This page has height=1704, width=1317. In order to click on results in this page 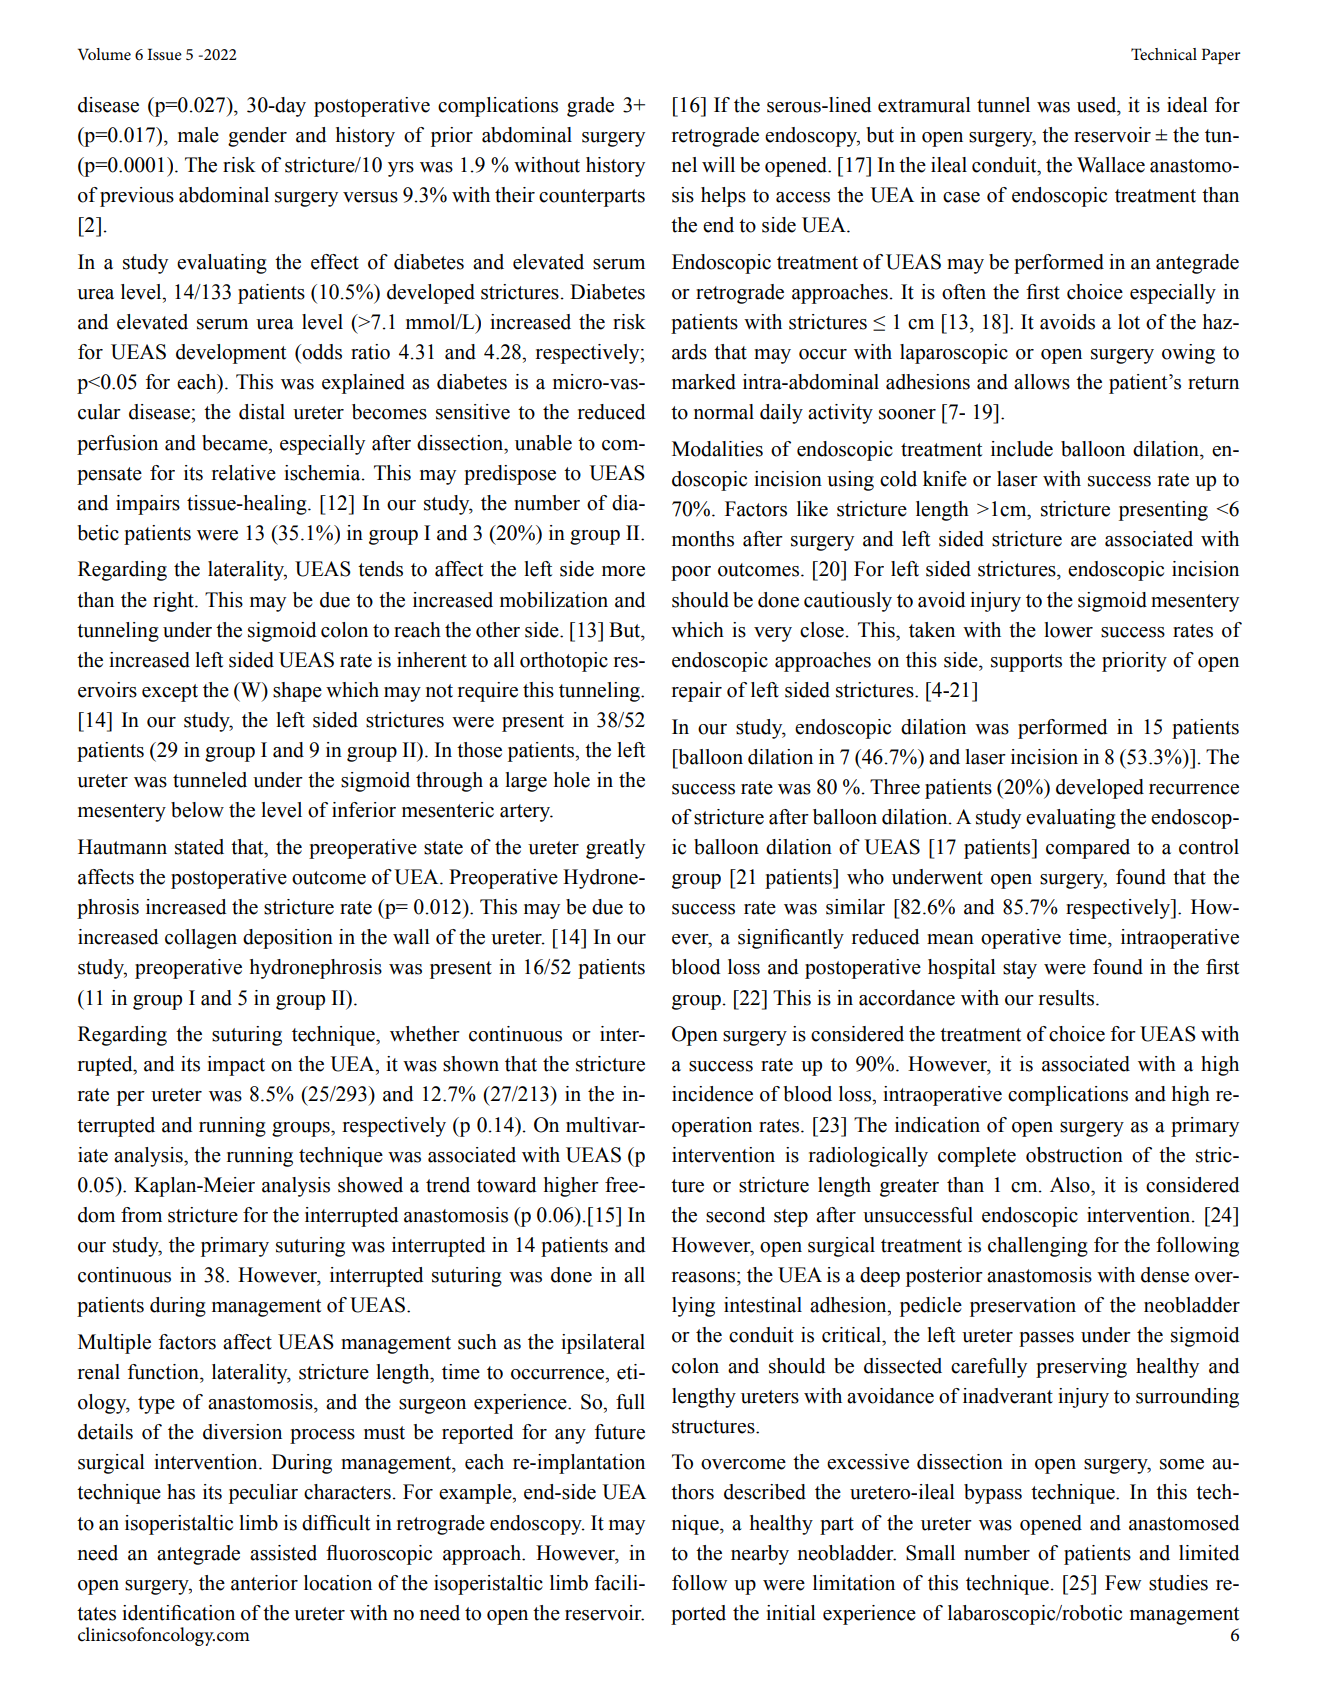, I will do `click(1066, 998)`.
